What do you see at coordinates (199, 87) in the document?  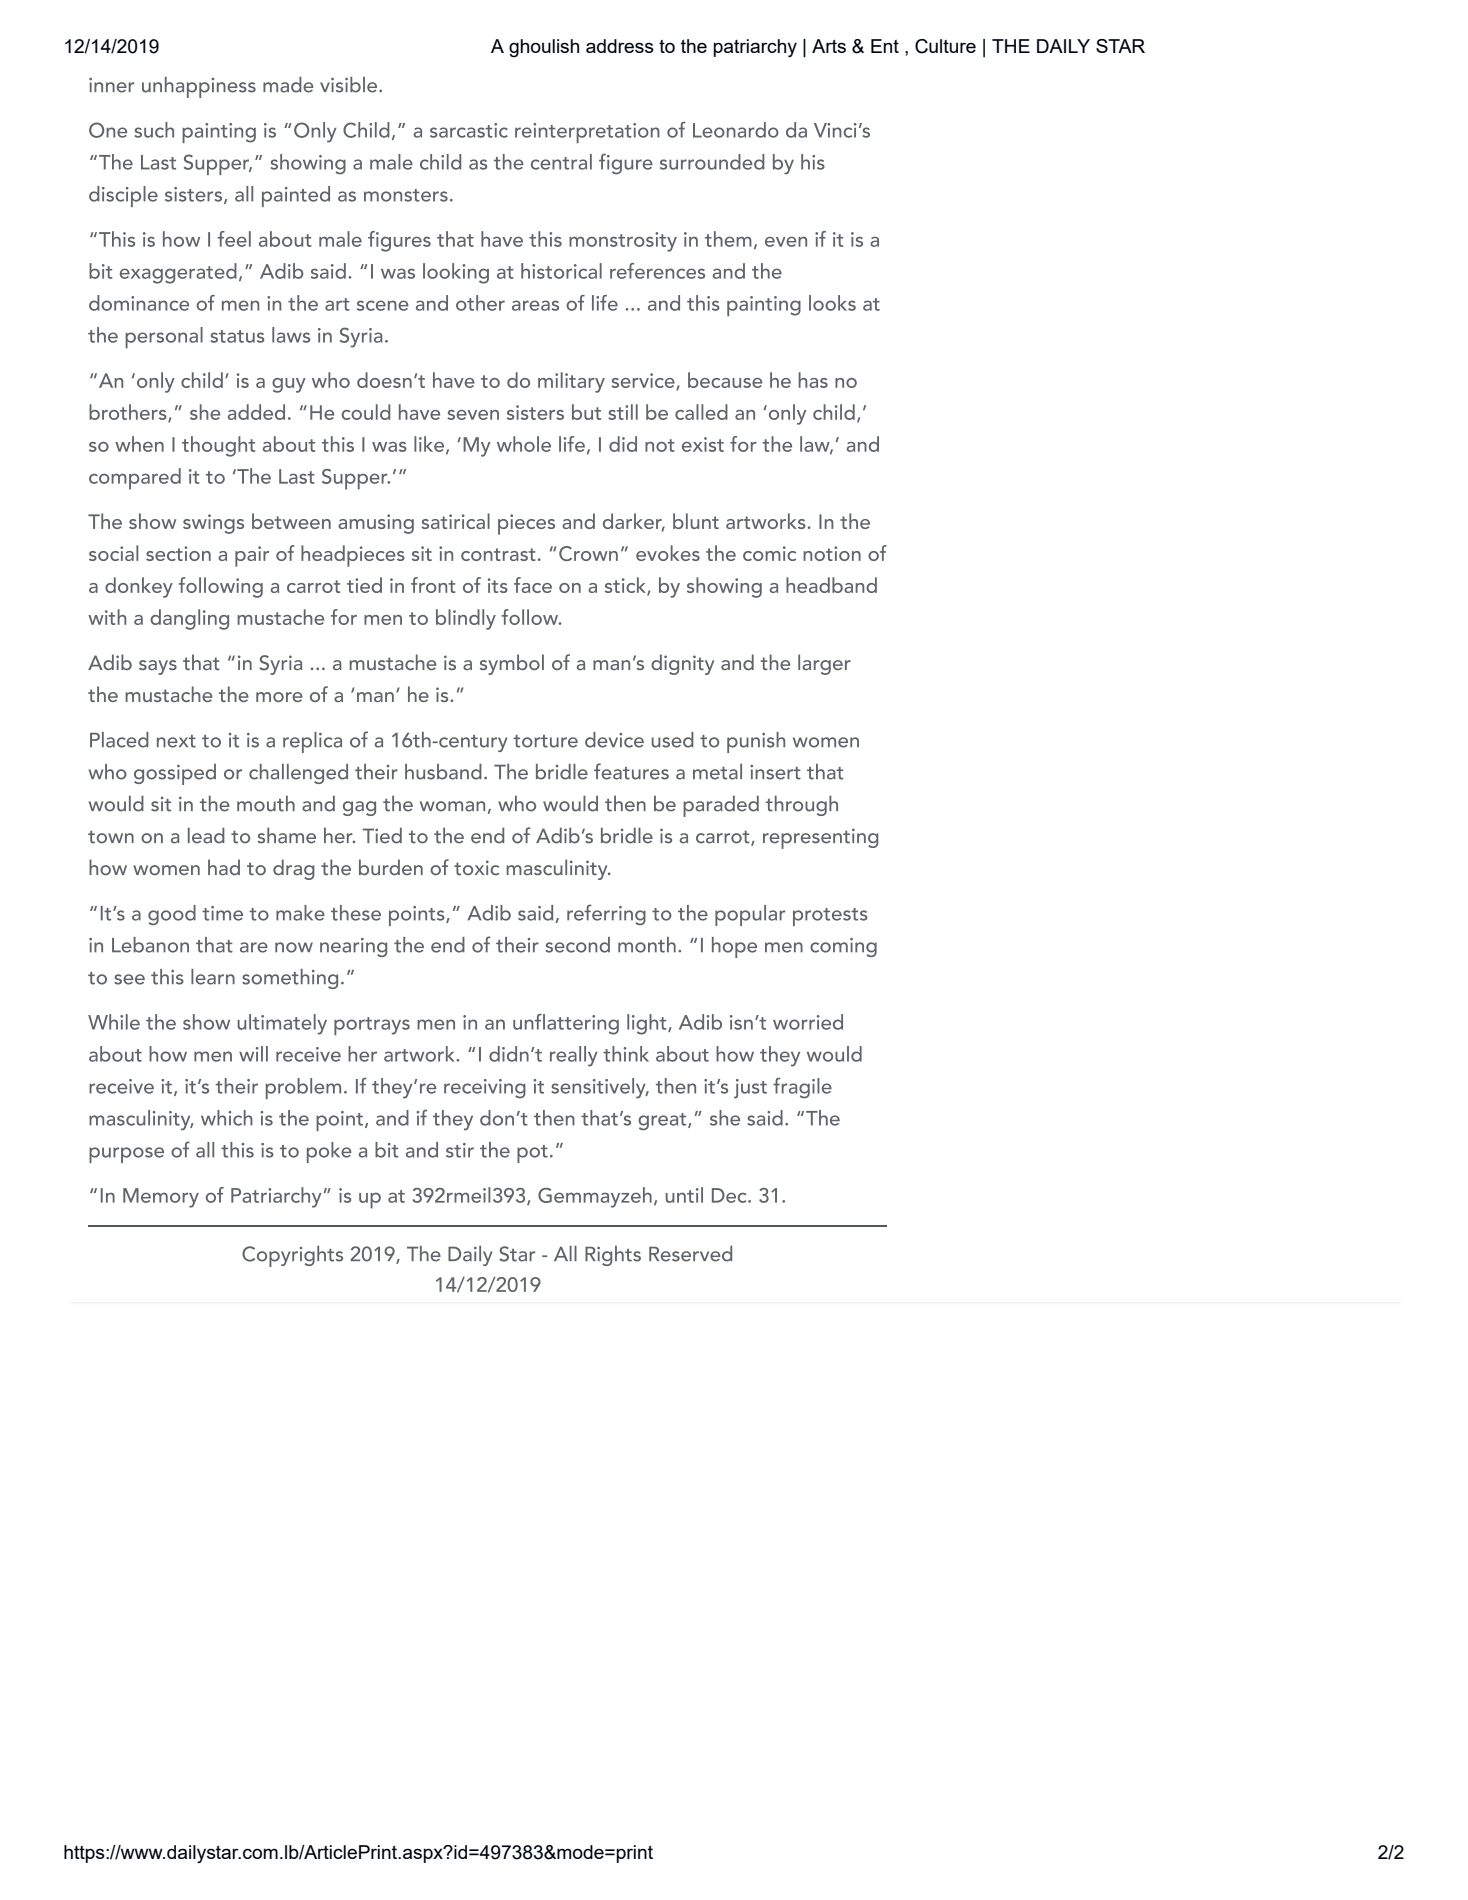 I see `unhappiness` at bounding box center [199, 87].
